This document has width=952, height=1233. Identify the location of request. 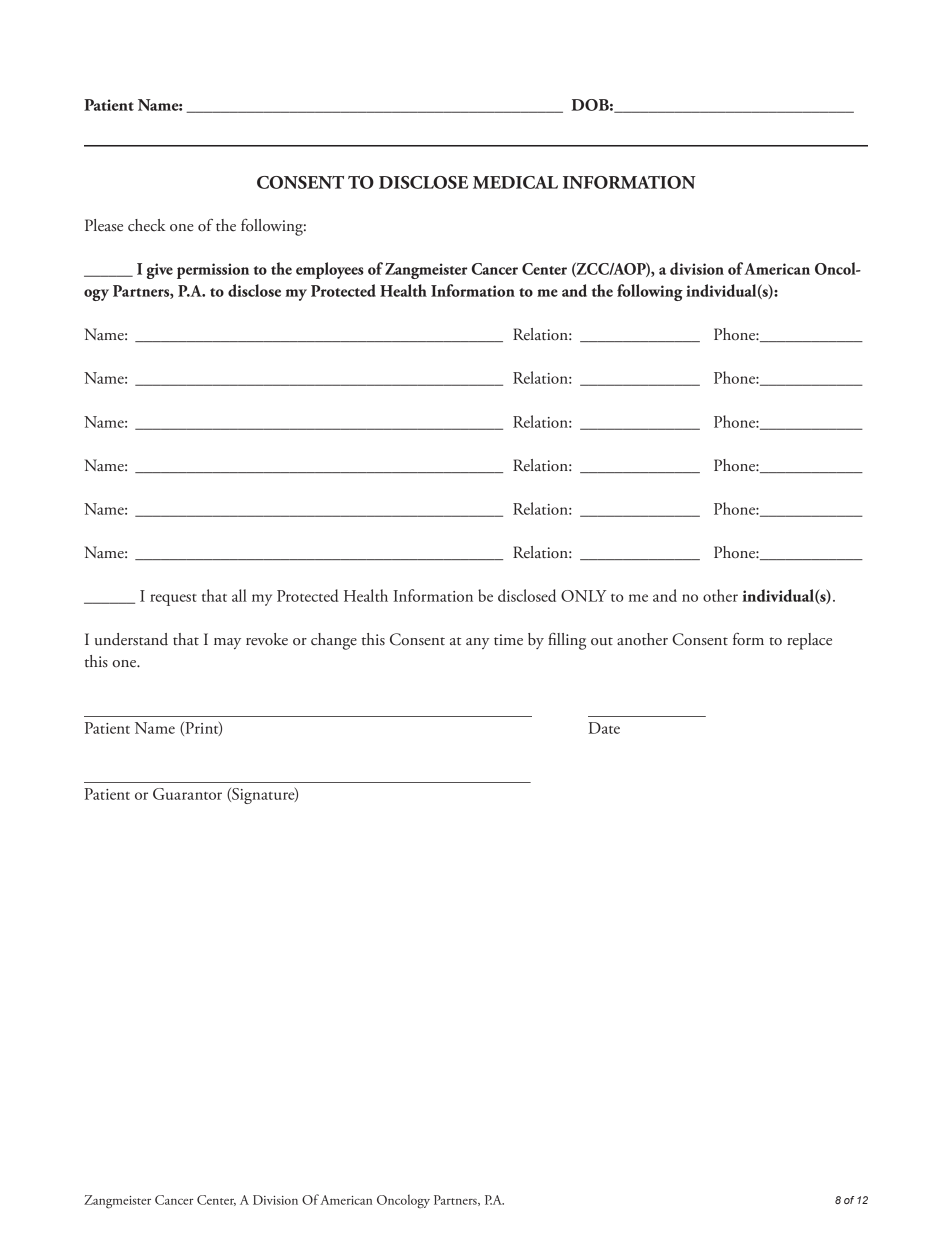
(173, 600).
